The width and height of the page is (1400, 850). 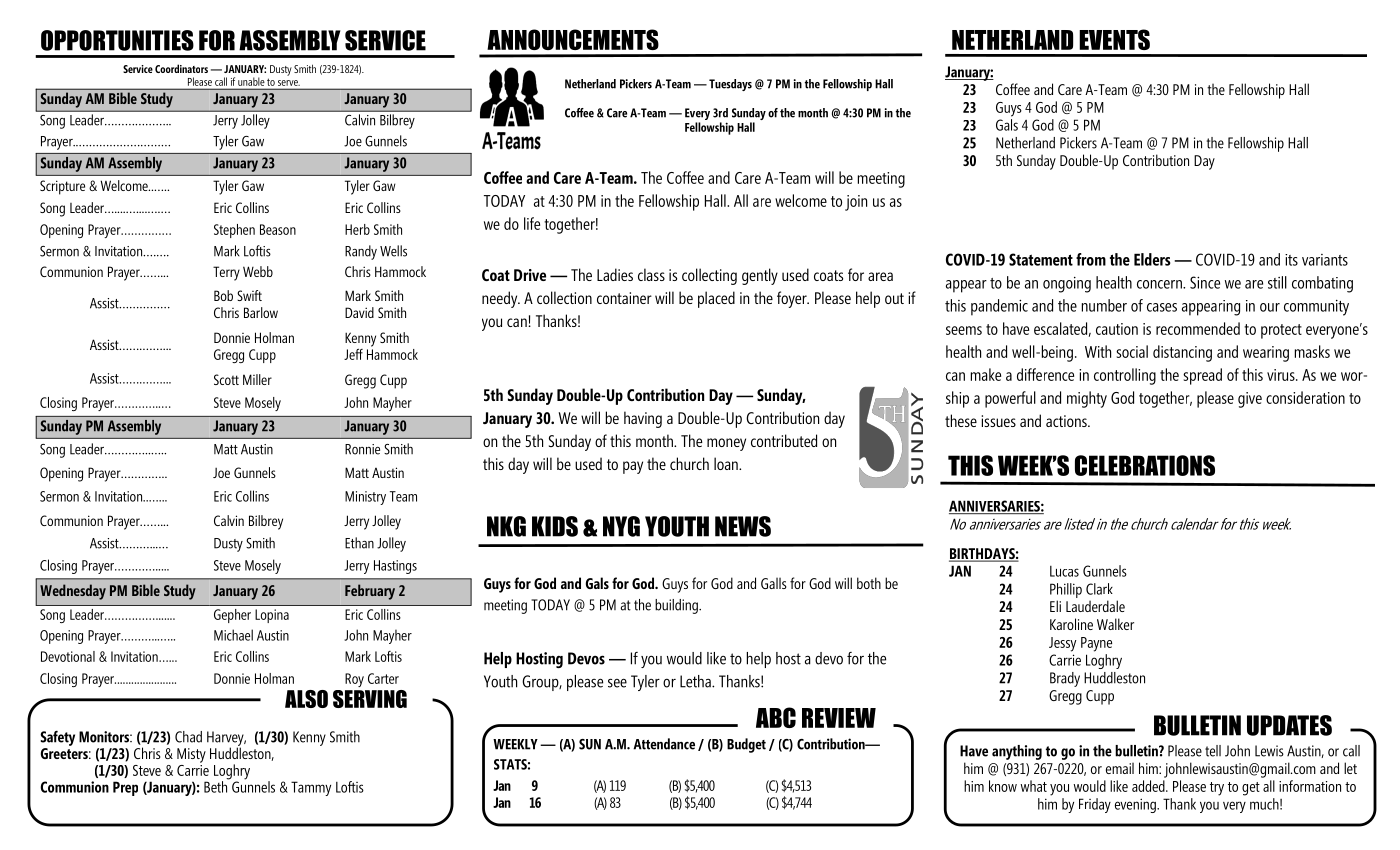 What do you see at coordinates (181, 68) in the page?
I see `Coordinators` at bounding box center [181, 68].
